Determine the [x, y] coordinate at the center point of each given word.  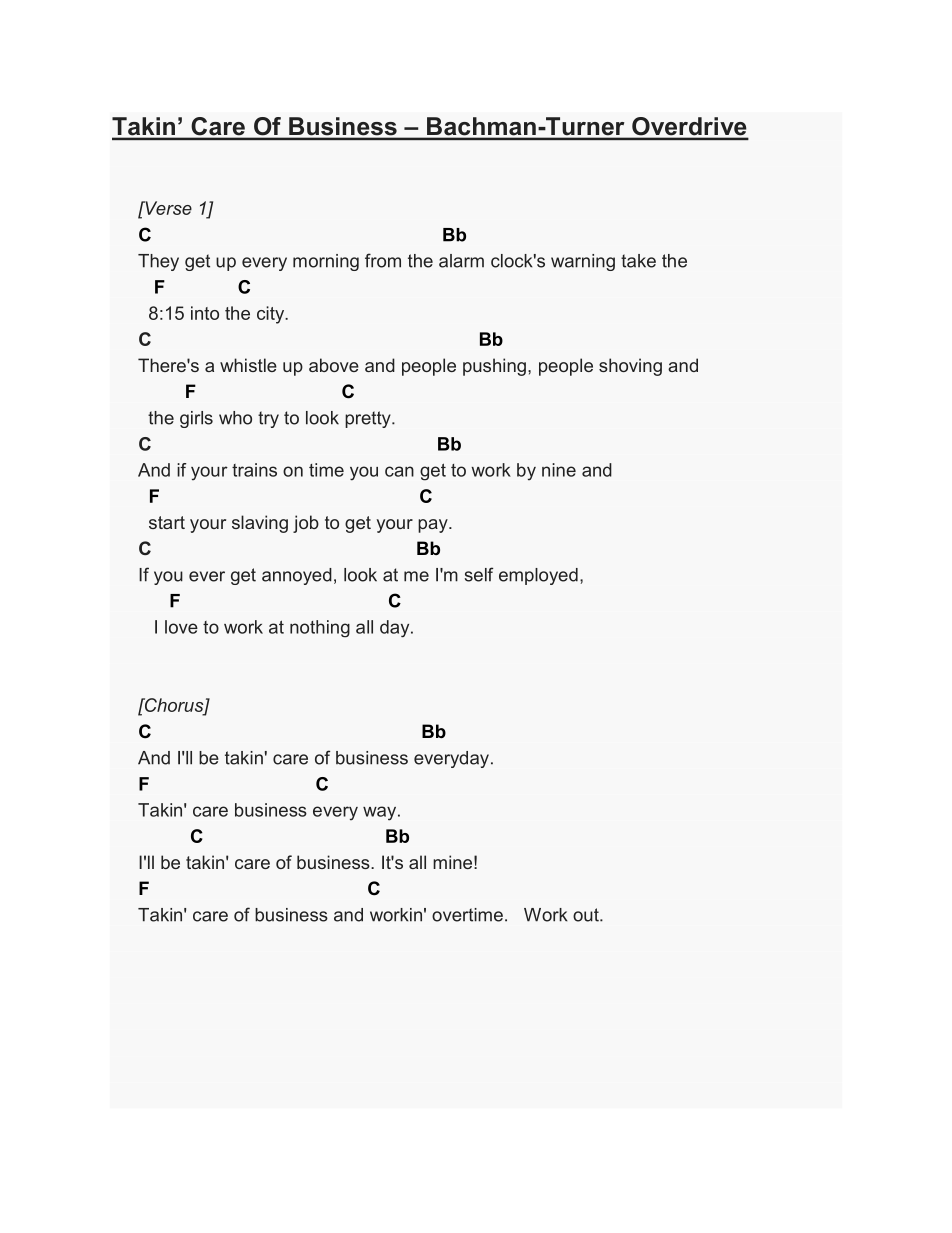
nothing [320, 628]
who [235, 418]
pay [434, 526]
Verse [167, 208]
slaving [260, 524]
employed [538, 576]
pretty [369, 419]
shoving [630, 367]
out [587, 915]
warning [583, 262]
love [181, 627]
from [383, 260]
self [479, 574]
